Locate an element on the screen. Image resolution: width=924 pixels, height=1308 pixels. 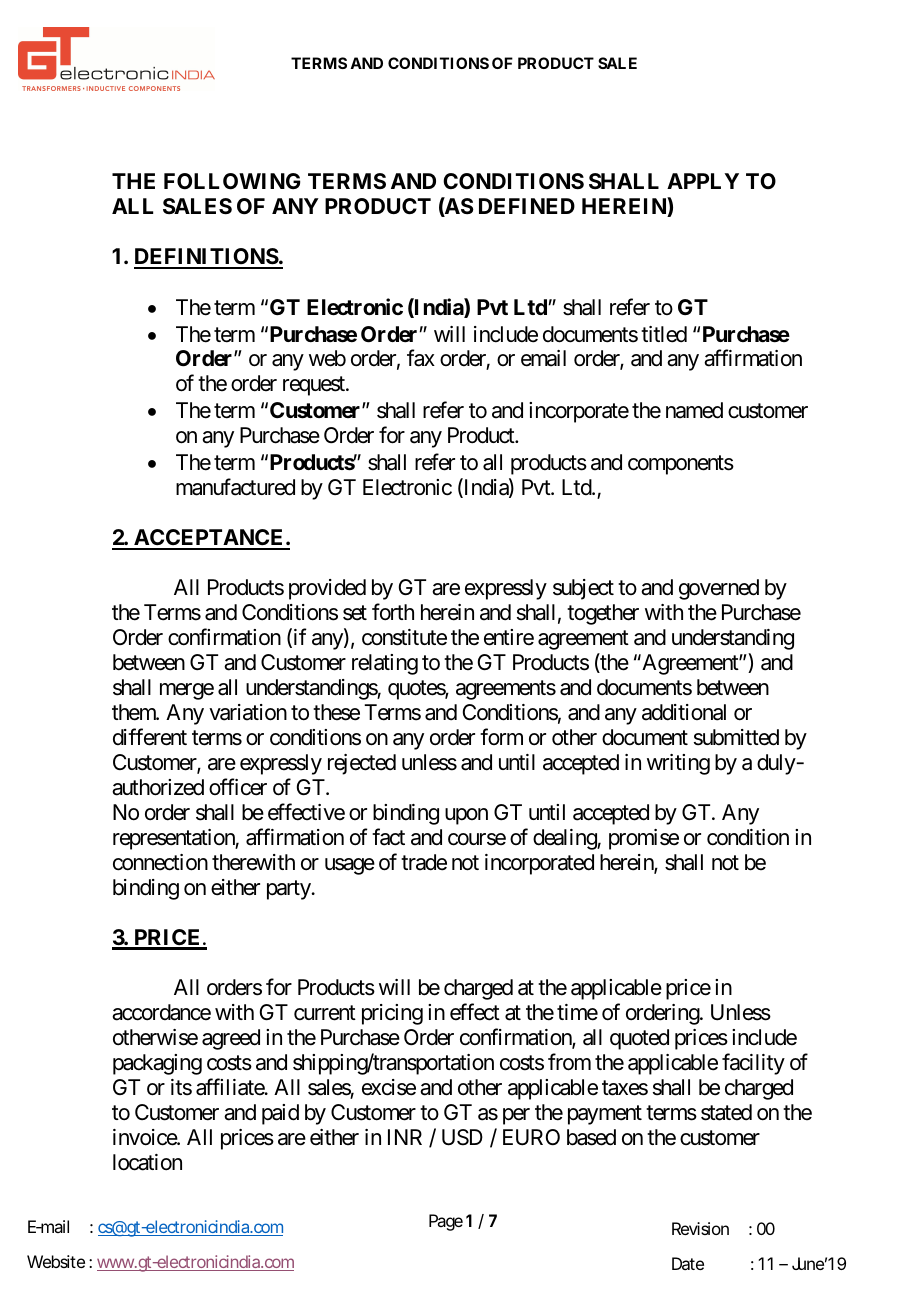
them is located at coordinates (135, 712).
